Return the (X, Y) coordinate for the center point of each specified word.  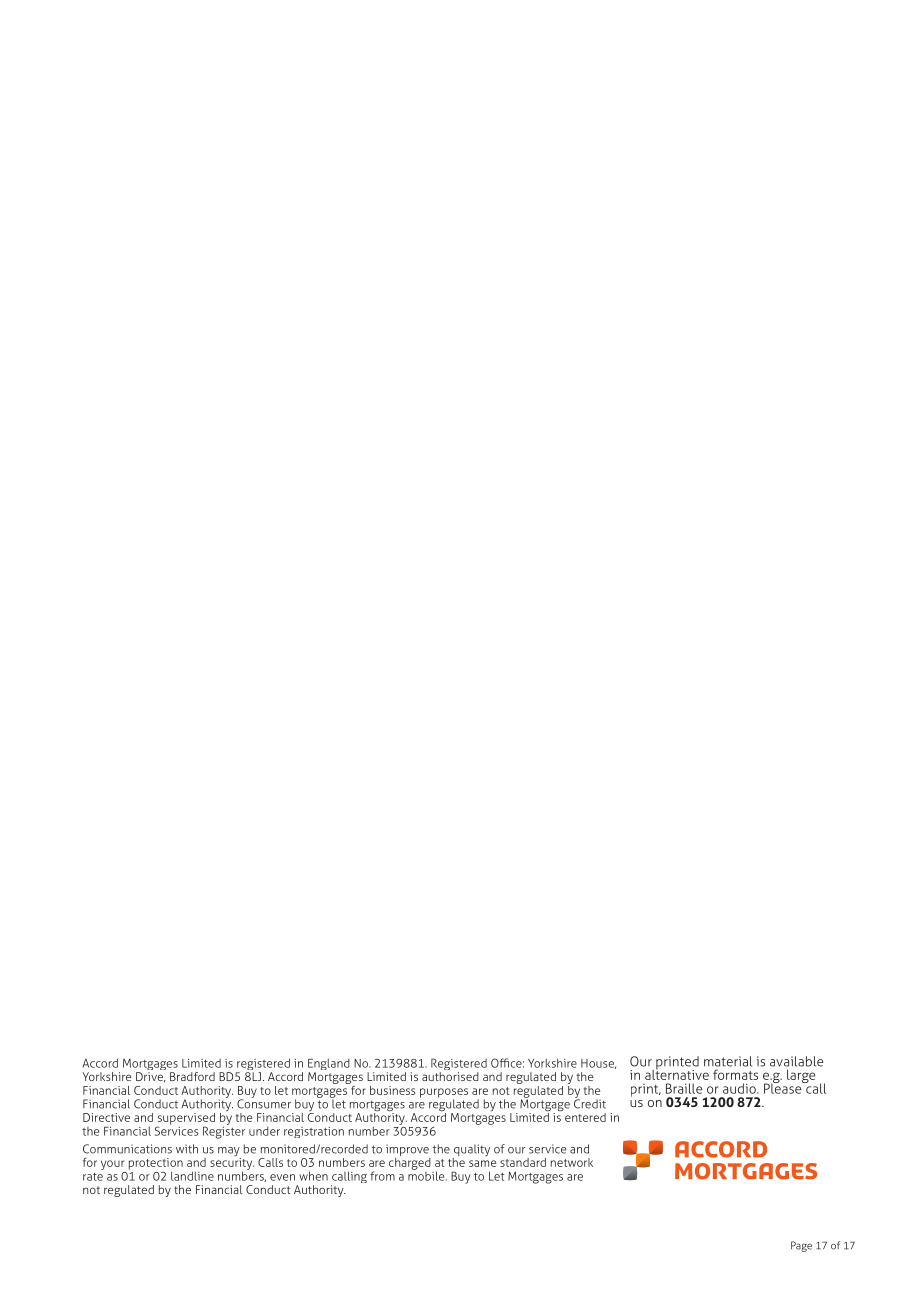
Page (801, 1246)
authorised (450, 1076)
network (572, 1162)
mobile (427, 1175)
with (187, 1149)
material (728, 1061)
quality (471, 1151)
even (282, 1177)
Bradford (192, 1076)
